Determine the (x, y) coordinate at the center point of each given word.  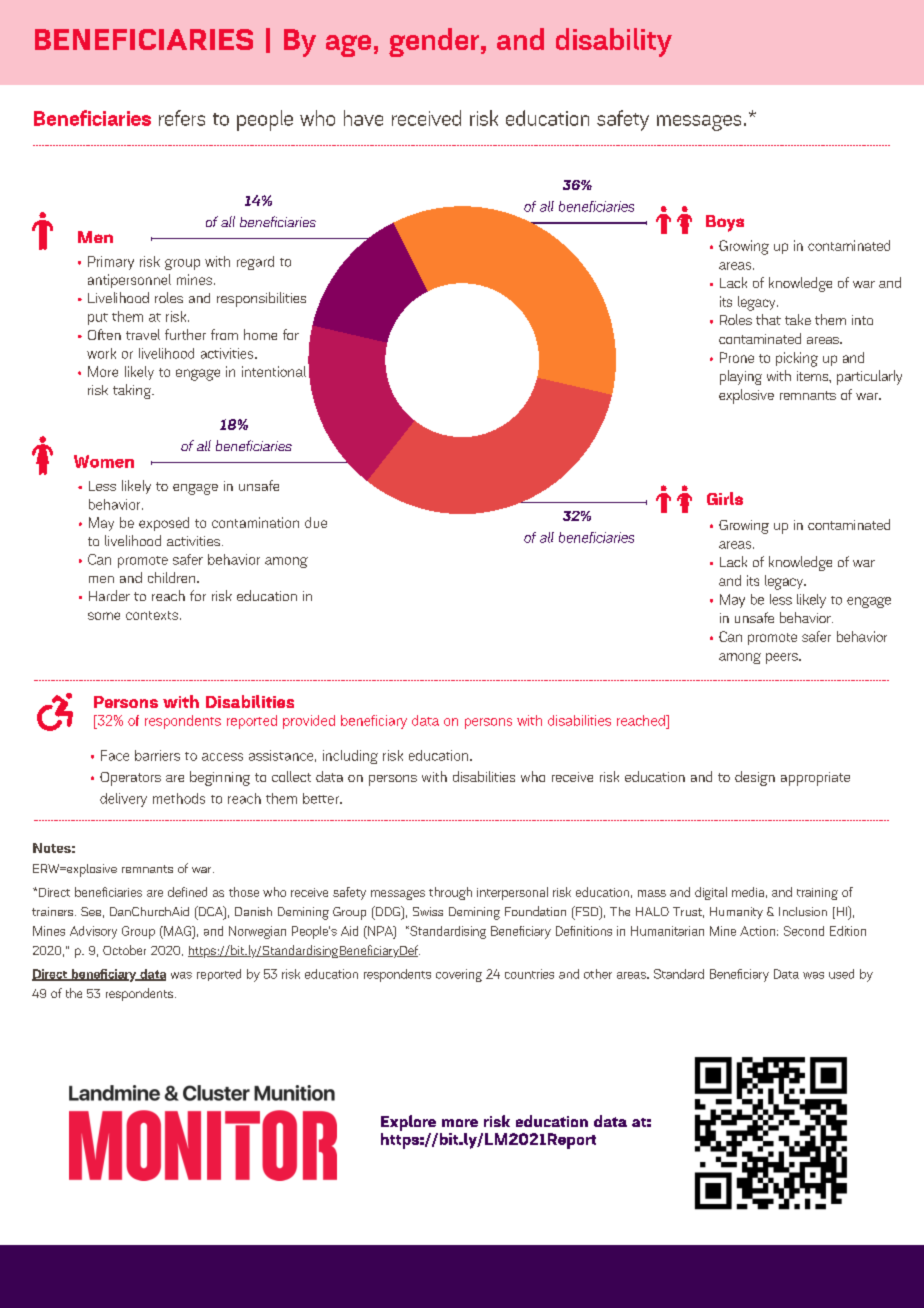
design (755, 778)
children (173, 577)
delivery (123, 800)
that (768, 319)
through (450, 893)
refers (182, 118)
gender (434, 42)
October (124, 950)
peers (783, 658)
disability (614, 42)
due (316, 522)
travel (143, 334)
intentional (274, 371)
